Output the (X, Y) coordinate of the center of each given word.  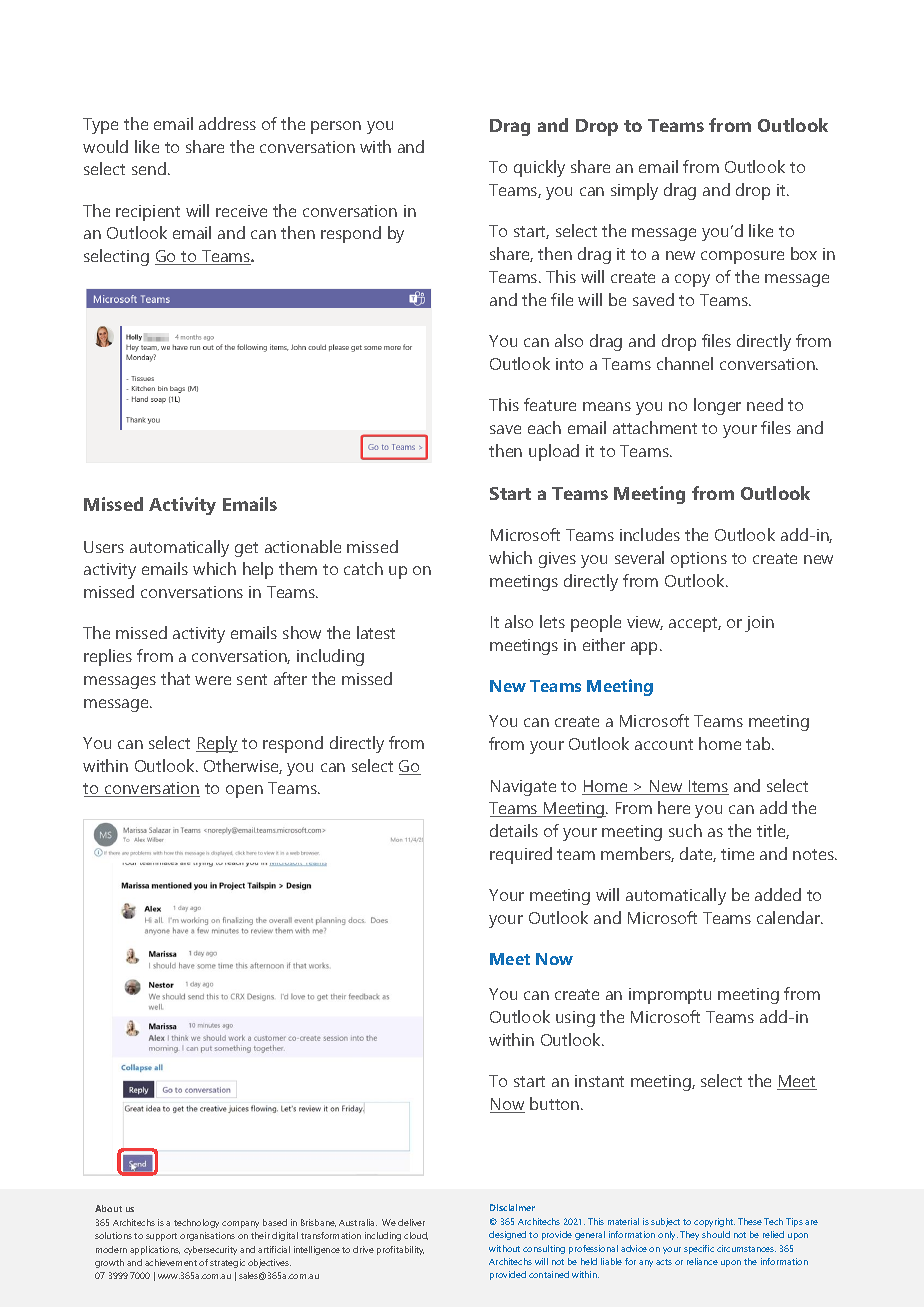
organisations (207, 1236)
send (149, 168)
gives (557, 560)
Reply (217, 744)
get (246, 549)
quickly (539, 168)
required (521, 855)
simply (634, 191)
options (699, 560)
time (737, 854)
